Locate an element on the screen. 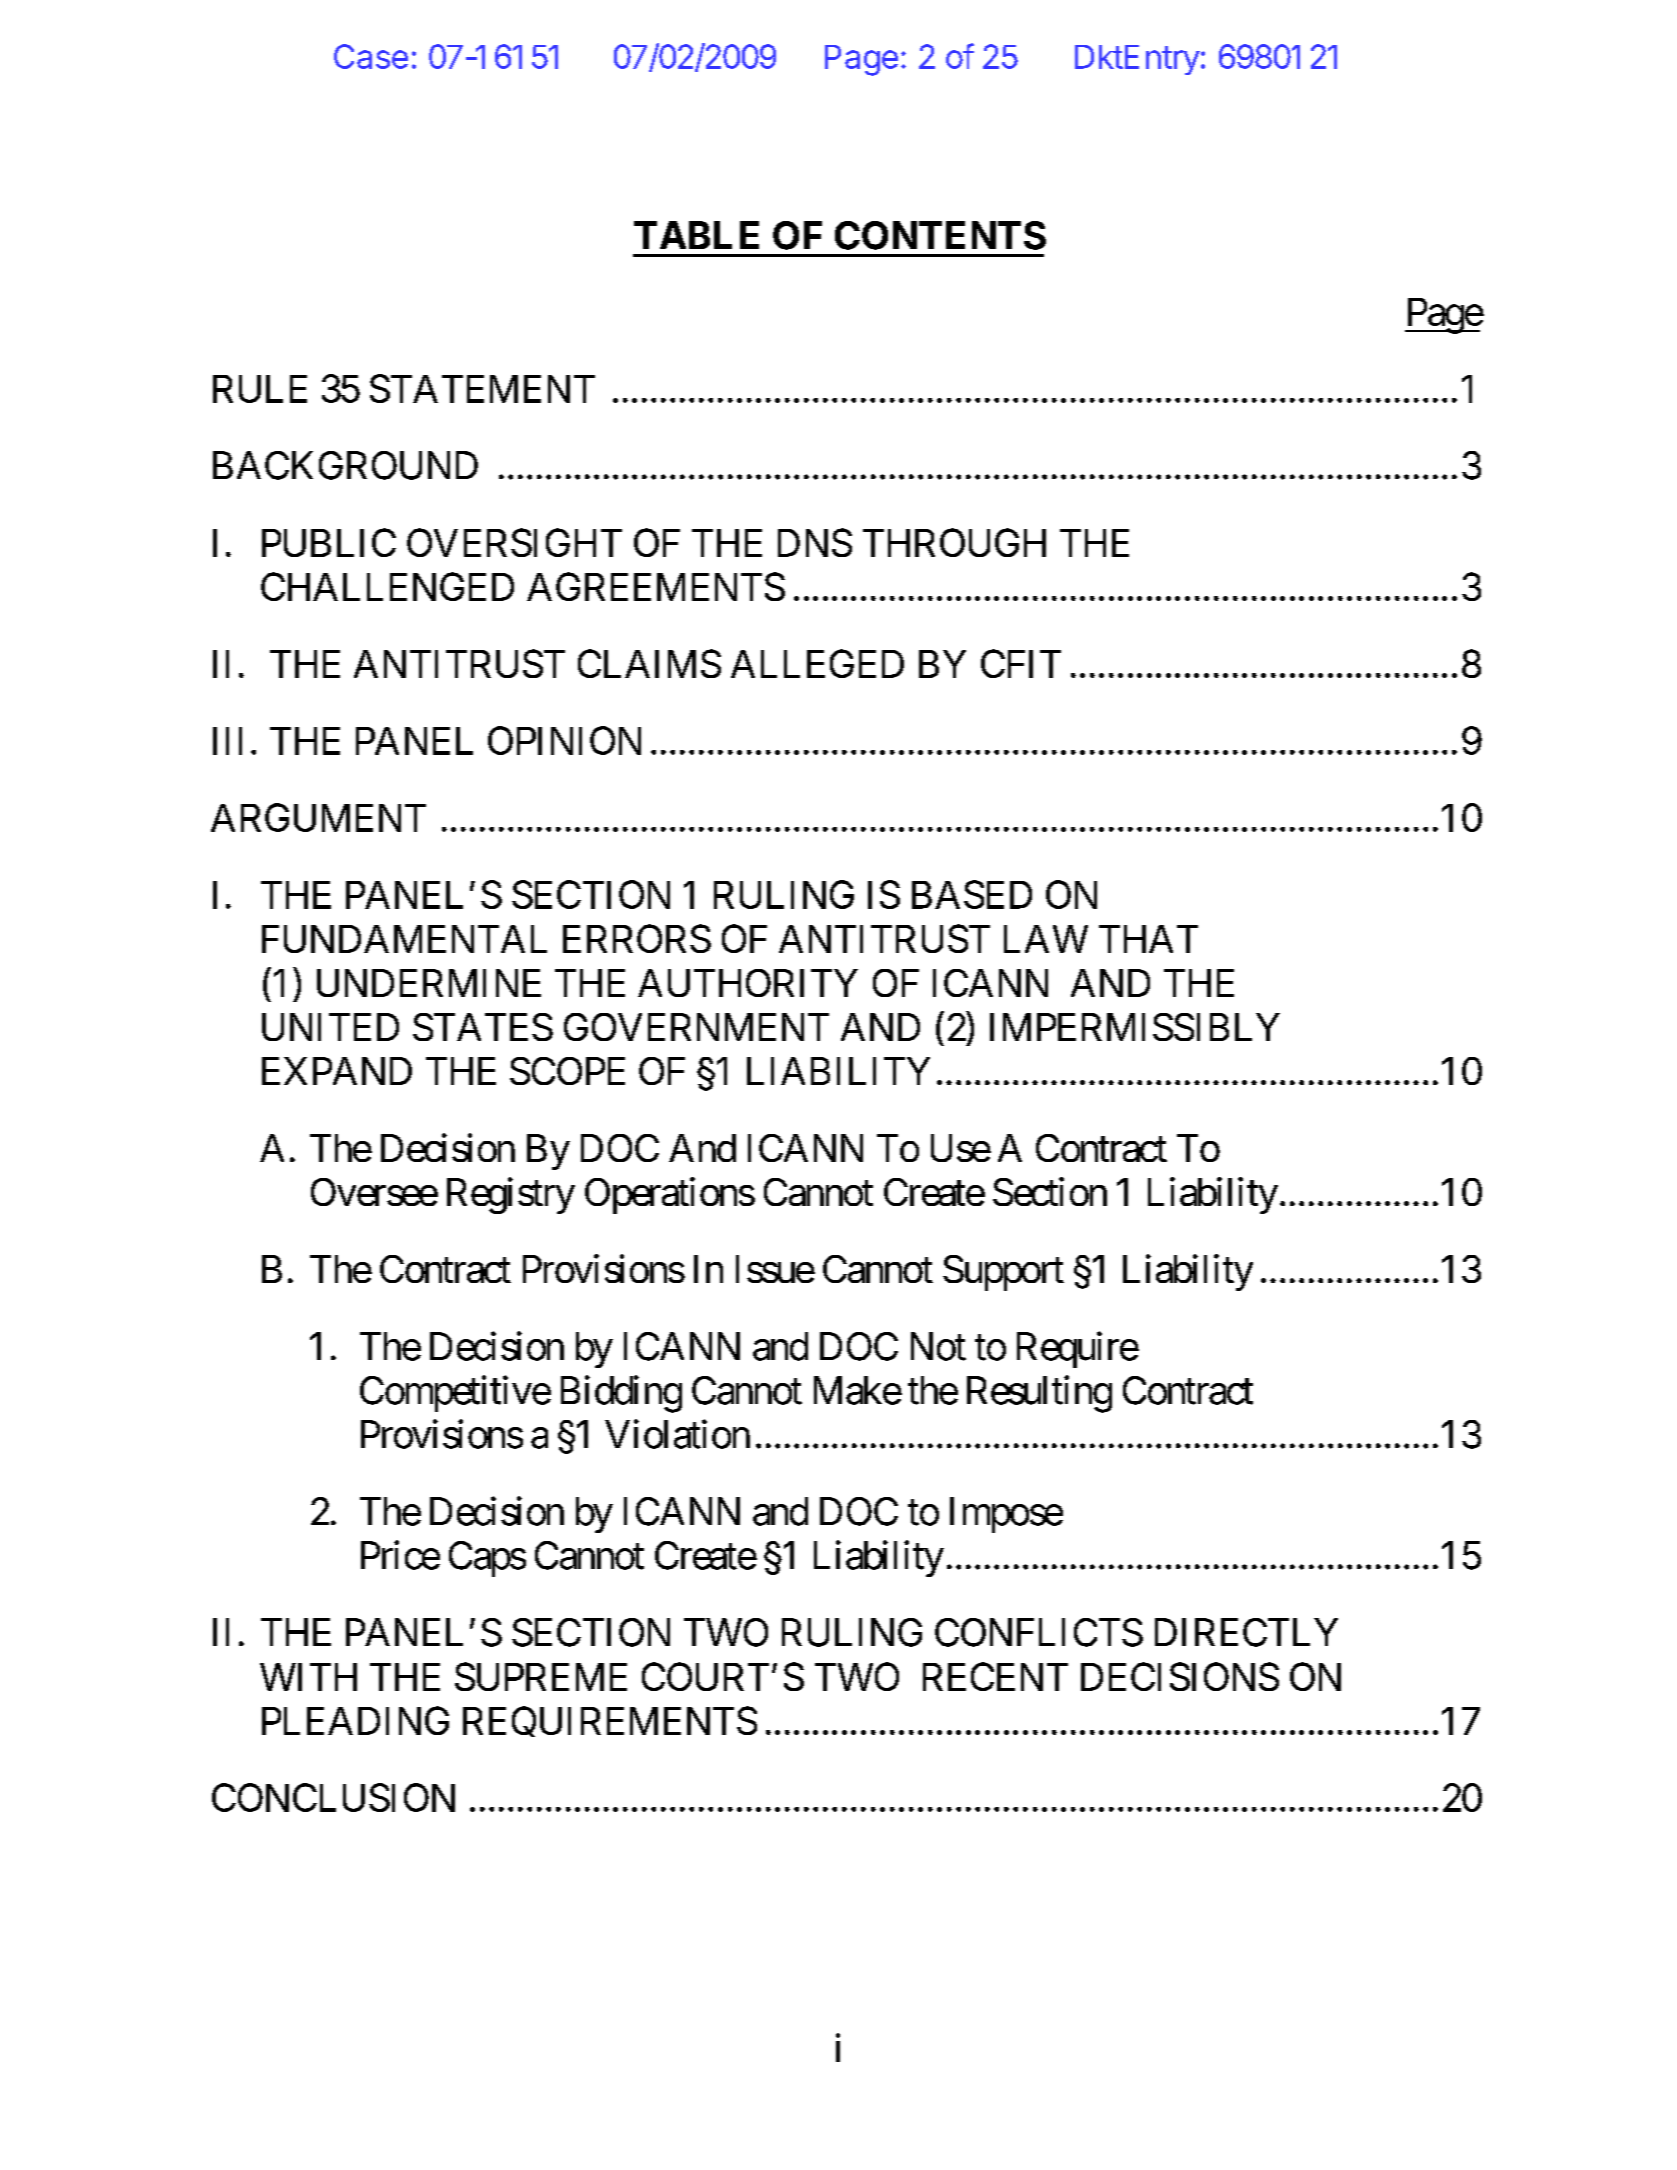  ALLEGED is located at coordinates (817, 663).
